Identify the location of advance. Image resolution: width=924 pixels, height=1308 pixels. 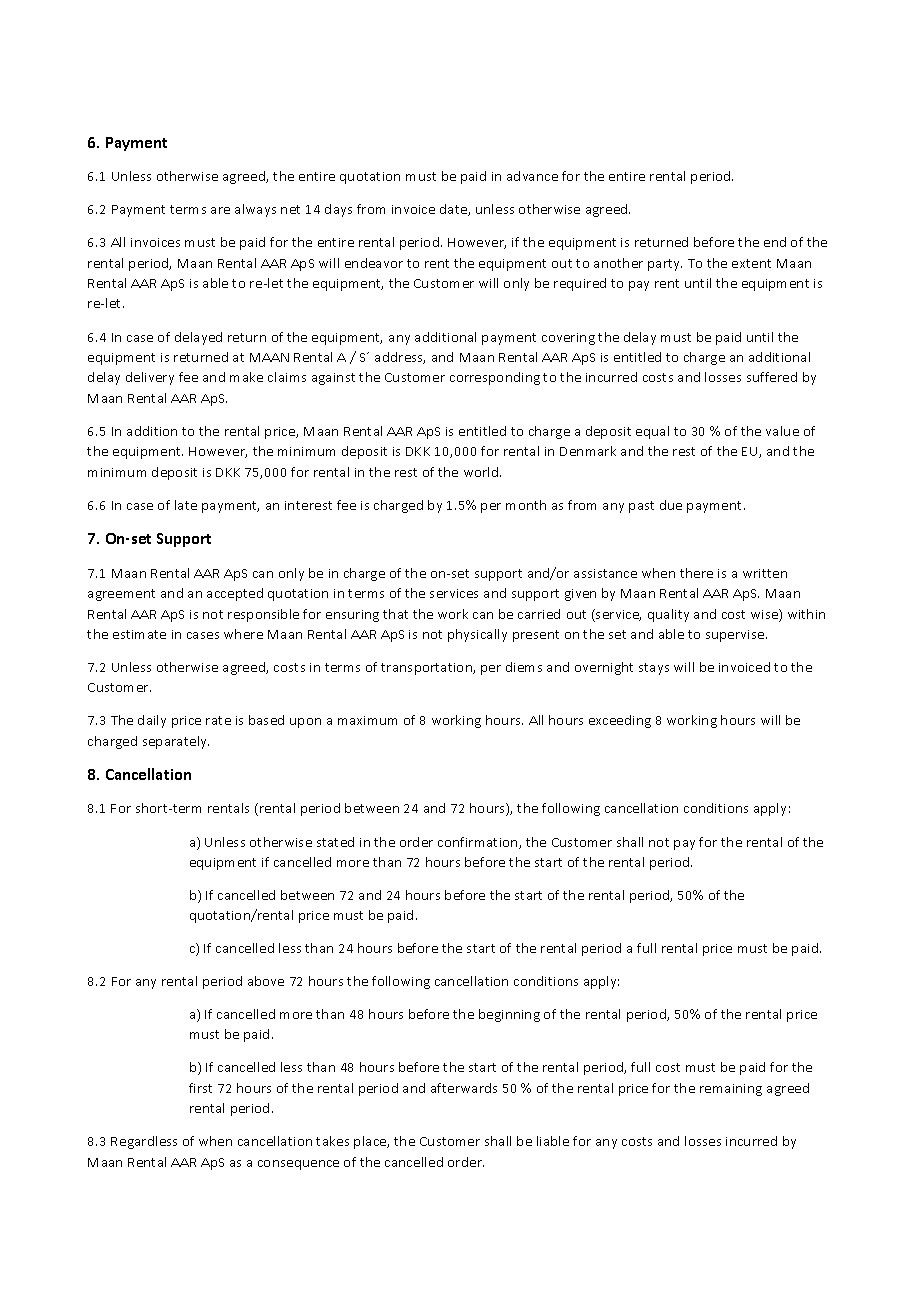
(532, 176).
